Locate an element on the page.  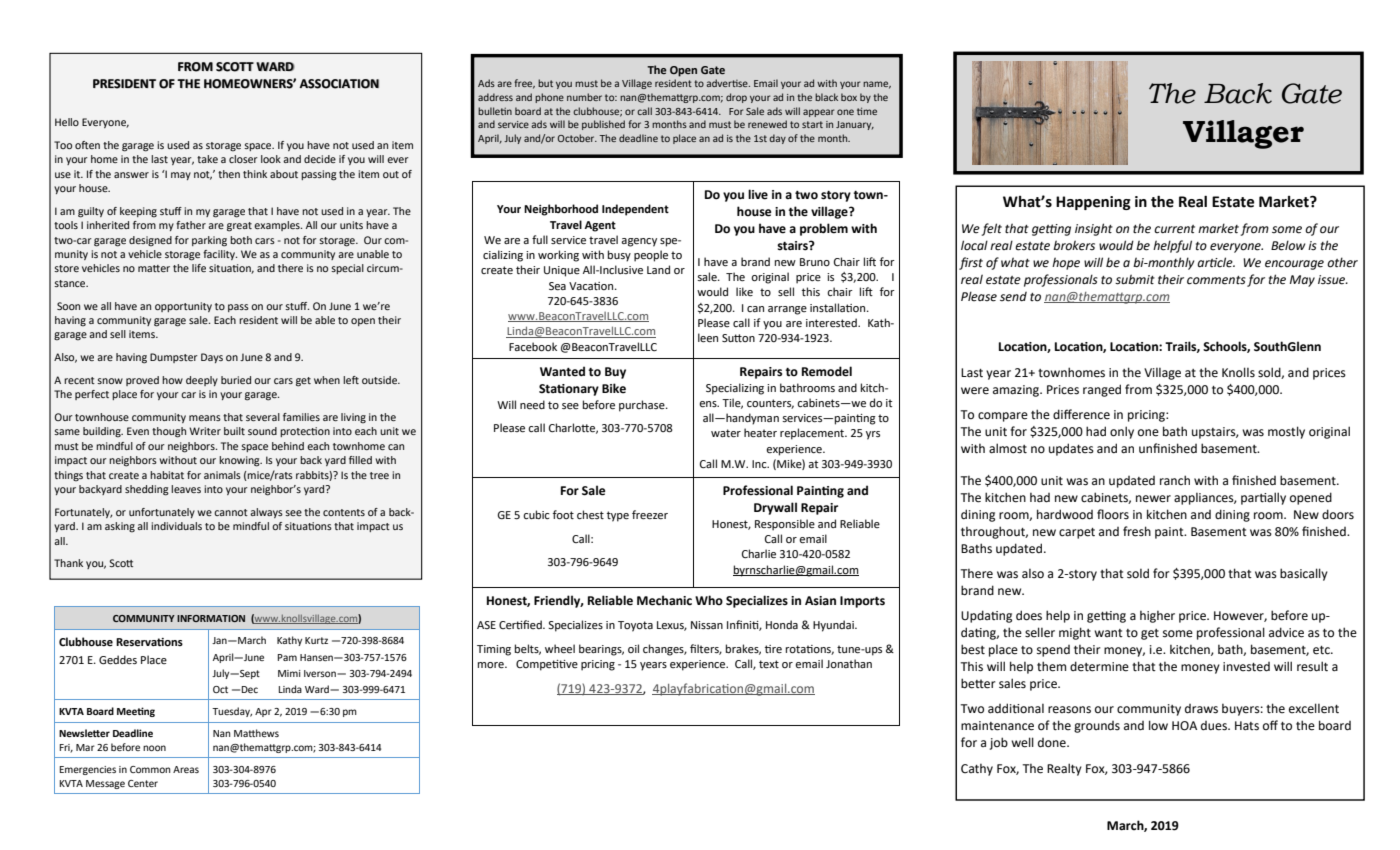
article is located at coordinates (1216, 262).
